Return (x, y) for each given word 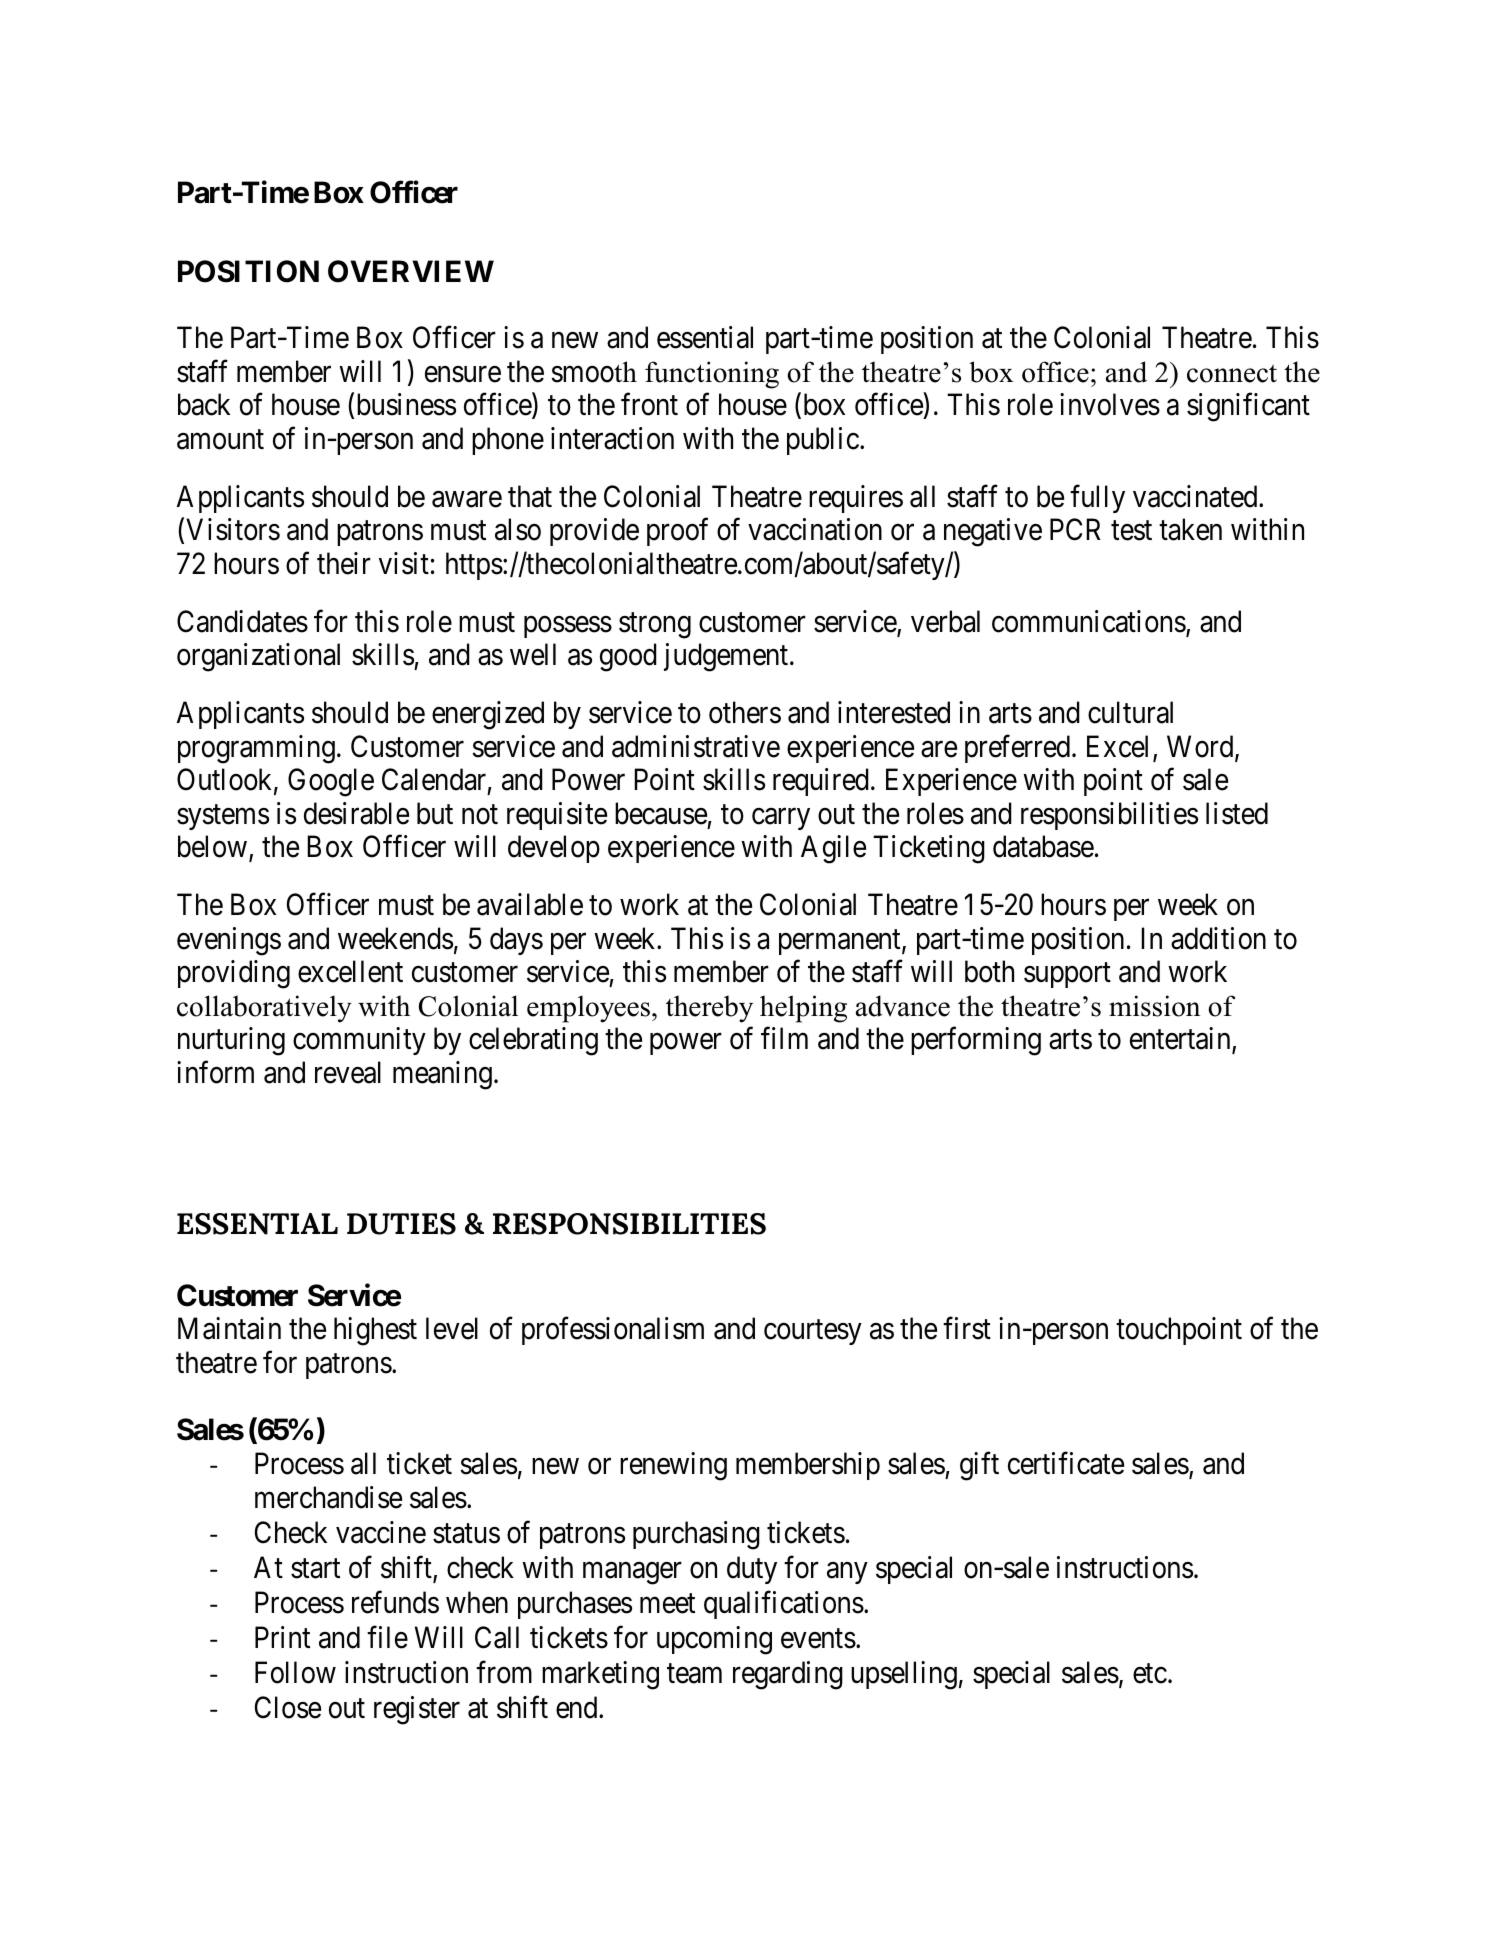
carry (781, 819)
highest (375, 1331)
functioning (712, 375)
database (1043, 846)
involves (1110, 404)
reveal (348, 1072)
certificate (1066, 1463)
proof (677, 532)
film (784, 1038)
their (344, 563)
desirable (356, 813)
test (1131, 531)
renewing (673, 1466)
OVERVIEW (411, 271)
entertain (1181, 1039)
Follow (295, 1672)
